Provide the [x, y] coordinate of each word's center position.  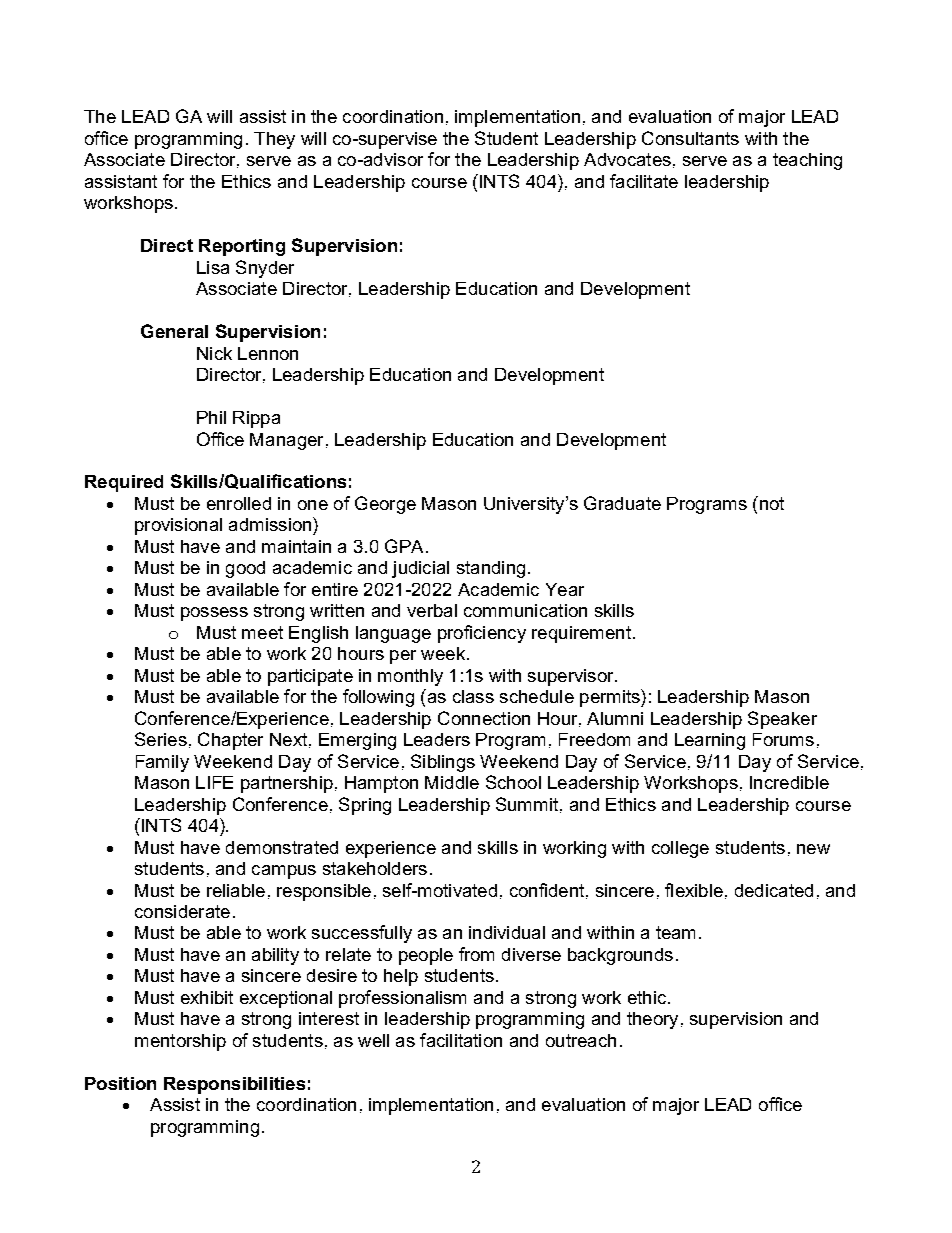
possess [214, 614]
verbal [432, 610]
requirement [581, 634]
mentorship [180, 1042]
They [274, 140]
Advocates [627, 159]
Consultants [690, 138]
